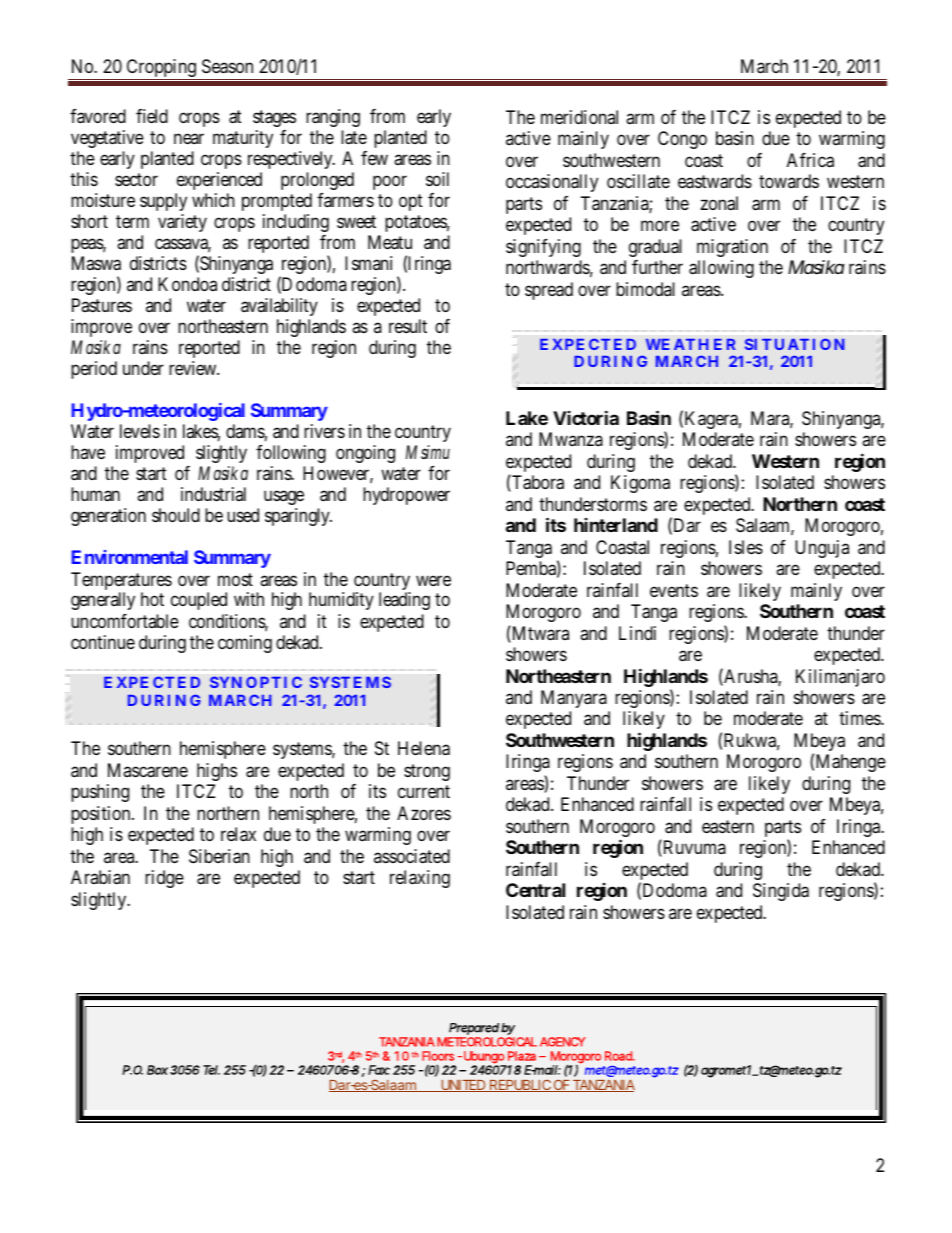 This screenshot has height=1233, width=952. I want to click on Floors, so click(438, 1056).
